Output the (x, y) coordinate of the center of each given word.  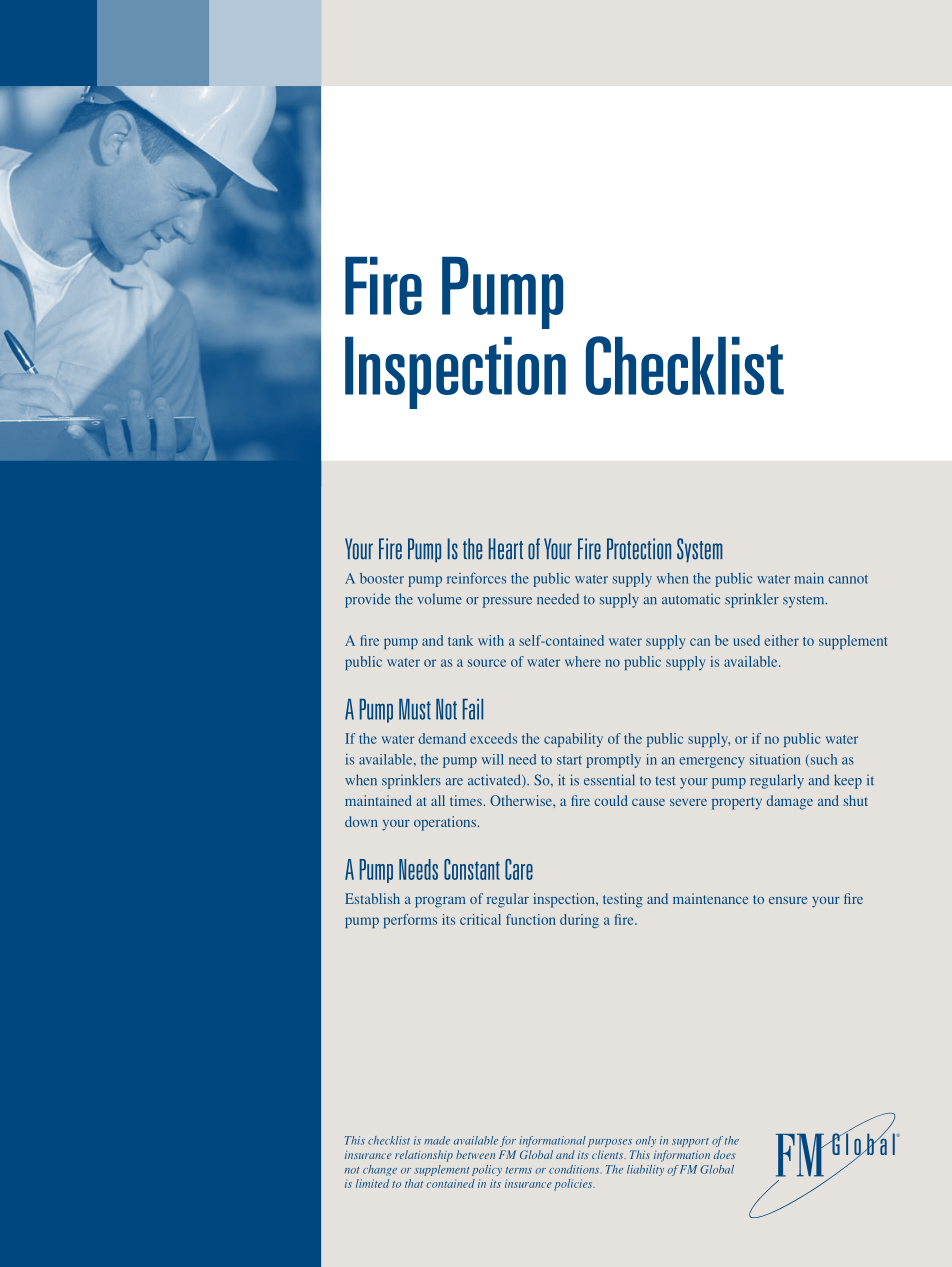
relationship (424, 1156)
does (724, 1154)
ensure (788, 900)
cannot (848, 579)
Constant (472, 869)
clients (609, 1154)
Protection (639, 549)
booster (382, 578)
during (579, 921)
